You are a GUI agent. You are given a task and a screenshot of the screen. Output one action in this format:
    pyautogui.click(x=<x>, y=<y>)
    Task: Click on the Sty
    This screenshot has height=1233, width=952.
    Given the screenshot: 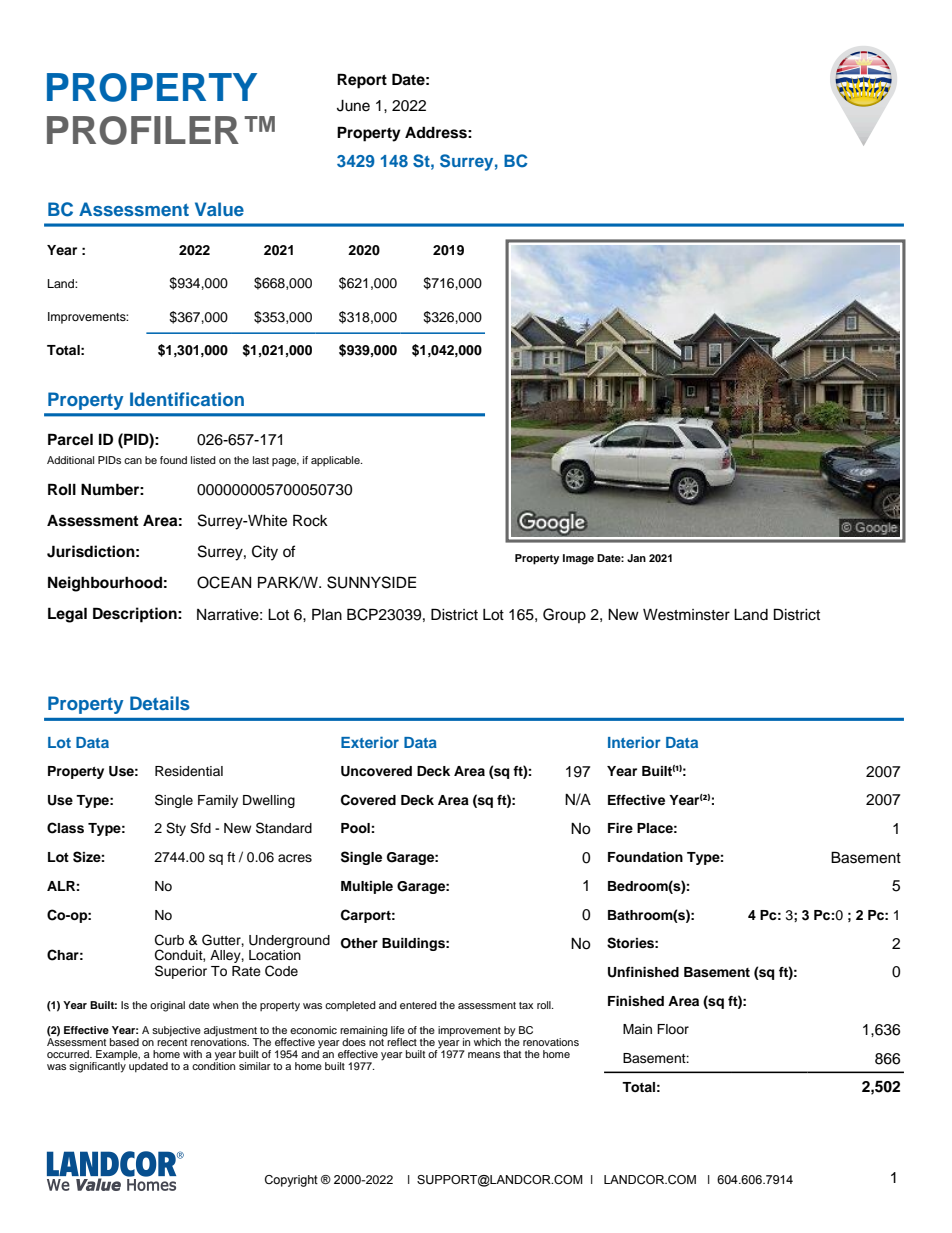 What is the action you would take?
    pyautogui.click(x=176, y=829)
